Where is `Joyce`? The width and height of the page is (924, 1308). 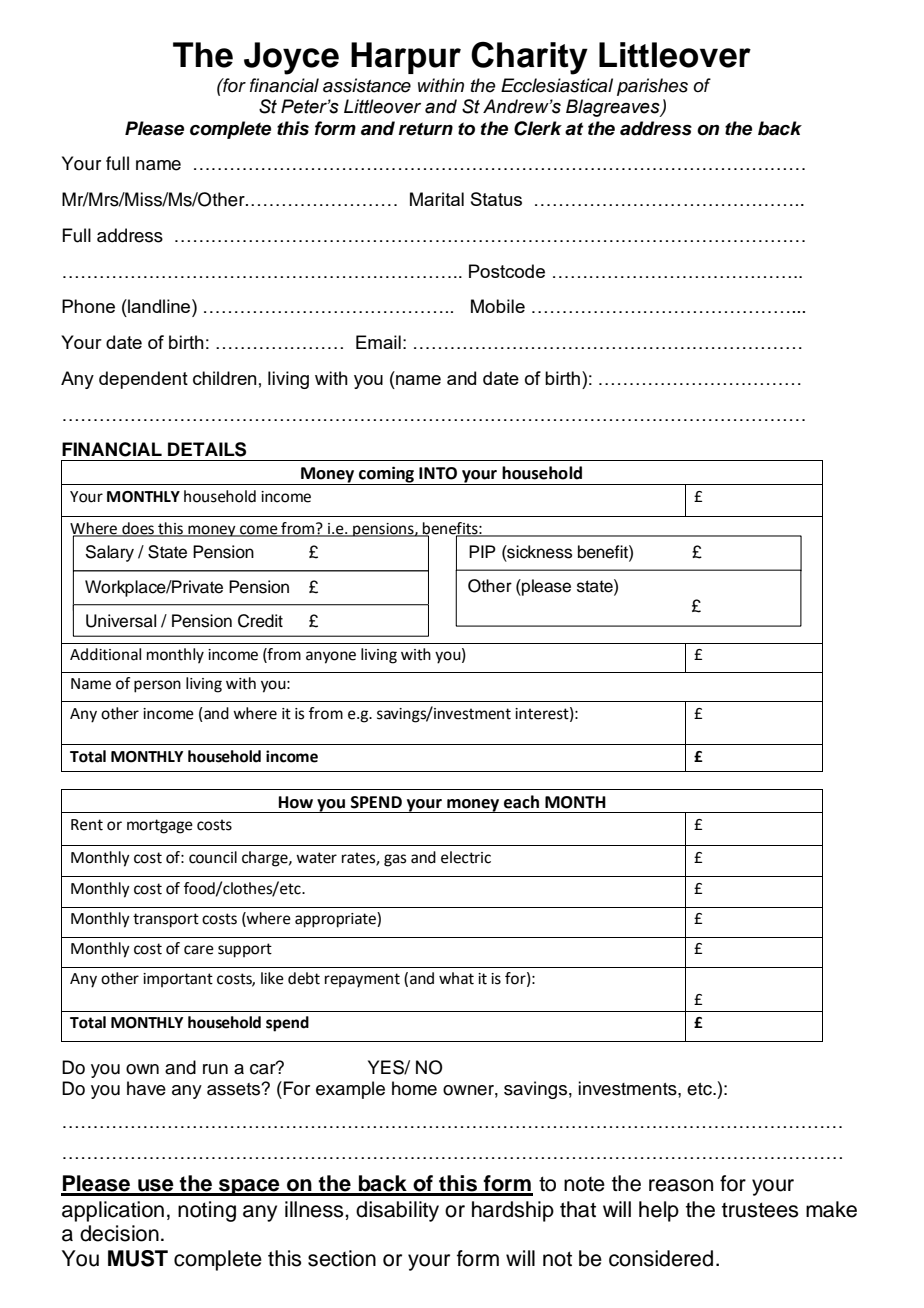 Joyce is located at coordinates (291, 58).
